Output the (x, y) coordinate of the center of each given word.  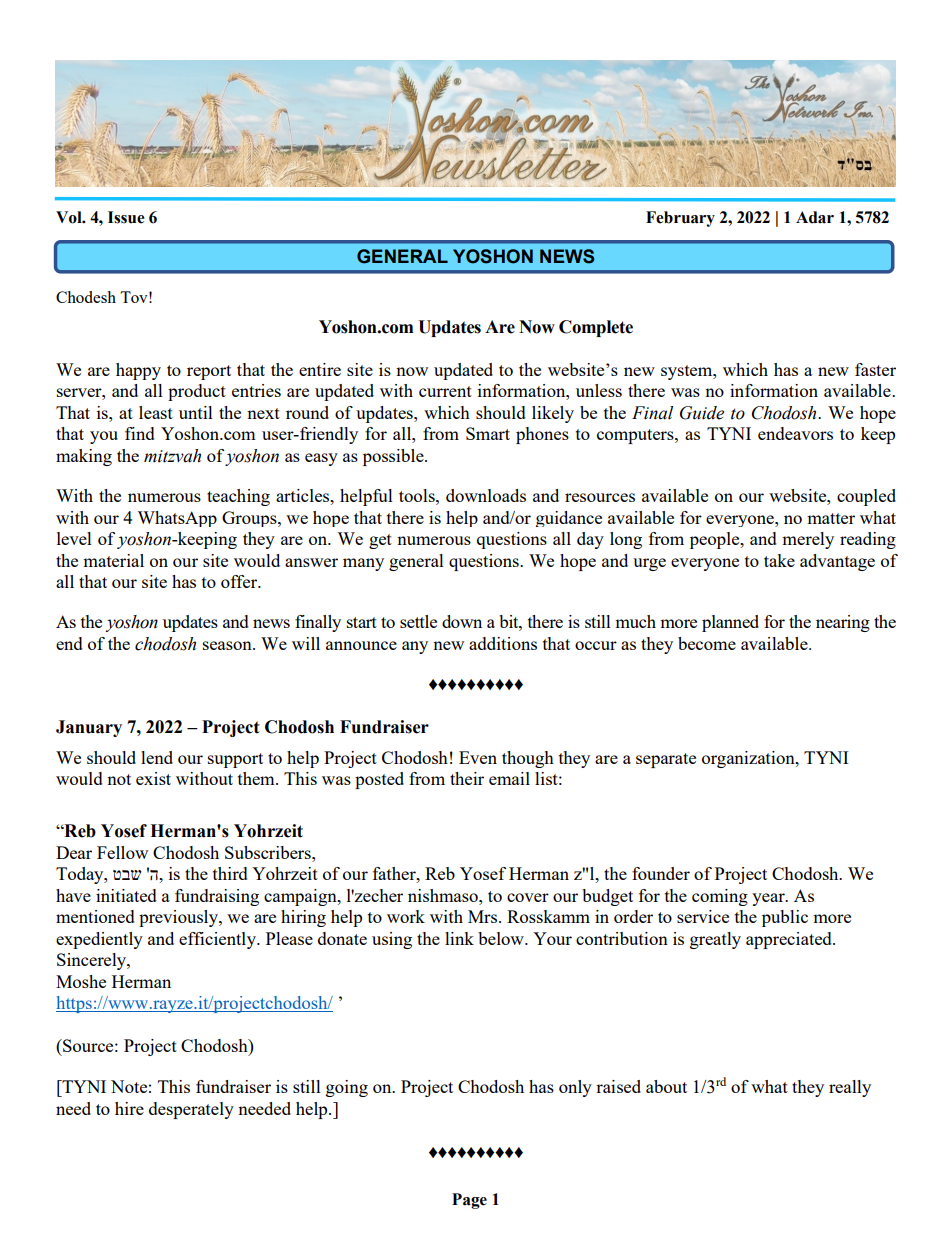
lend (157, 757)
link (459, 938)
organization (749, 759)
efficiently (218, 940)
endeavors (795, 433)
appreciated (790, 940)
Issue (126, 217)
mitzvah (172, 456)
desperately (191, 1110)
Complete (596, 328)
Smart (488, 433)
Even (478, 757)
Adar (815, 217)
